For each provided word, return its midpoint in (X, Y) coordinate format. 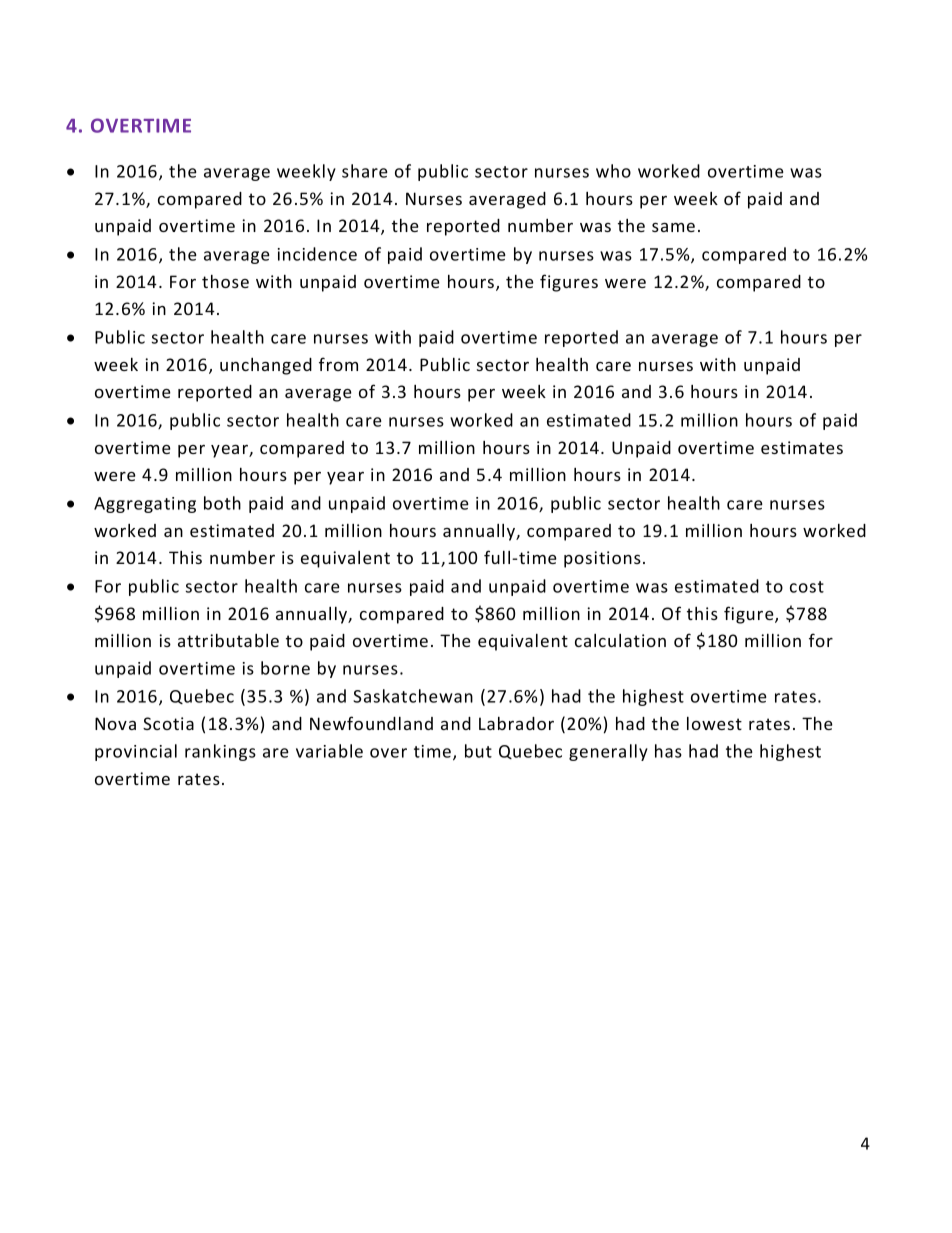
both (222, 503)
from (338, 364)
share (365, 171)
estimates (802, 447)
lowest (714, 723)
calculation (620, 640)
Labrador (516, 723)
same (673, 227)
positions (602, 559)
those (225, 281)
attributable (228, 640)
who (613, 171)
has (668, 751)
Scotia (168, 723)
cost (807, 587)
